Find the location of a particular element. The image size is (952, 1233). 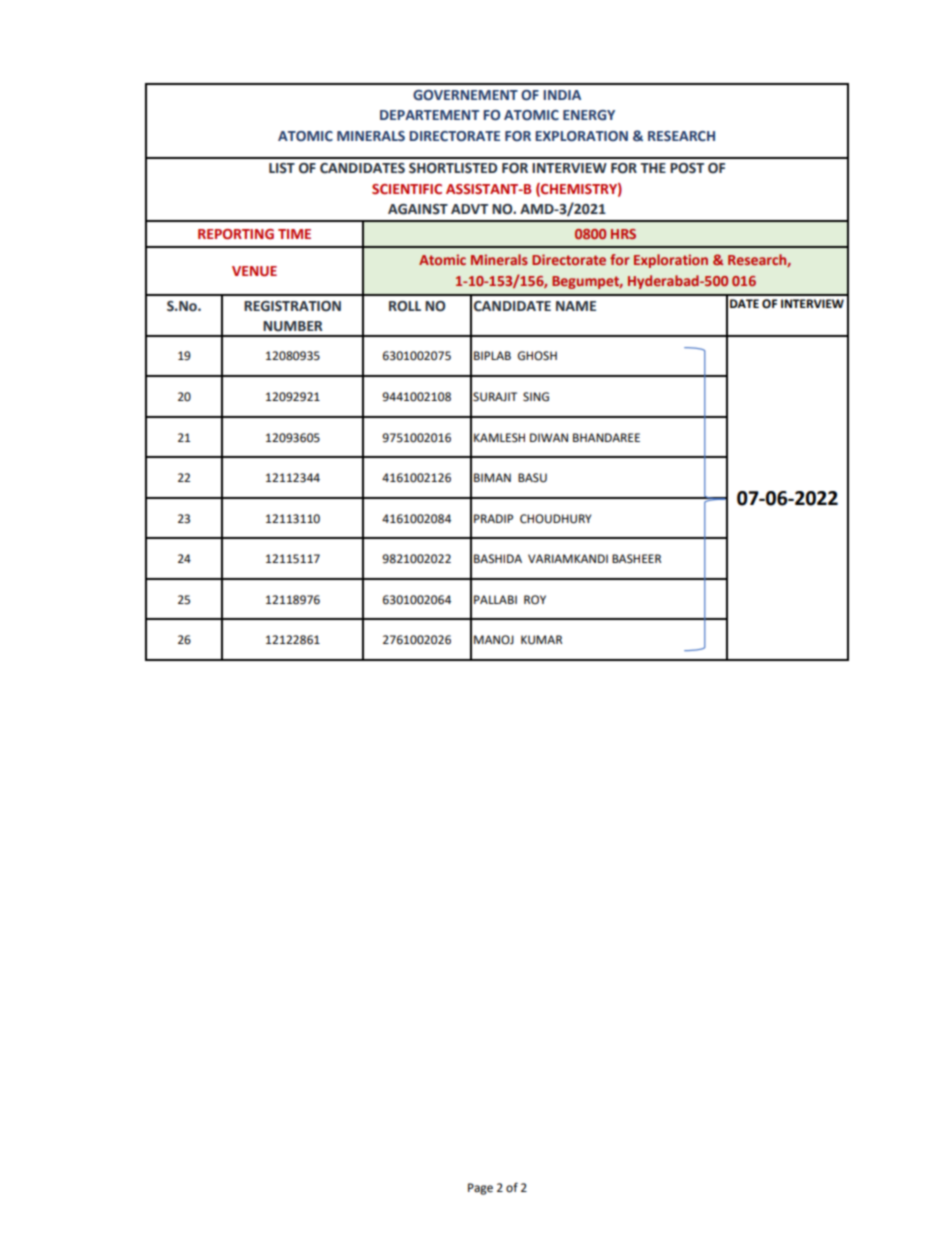

Page is located at coordinates (480, 1189).
